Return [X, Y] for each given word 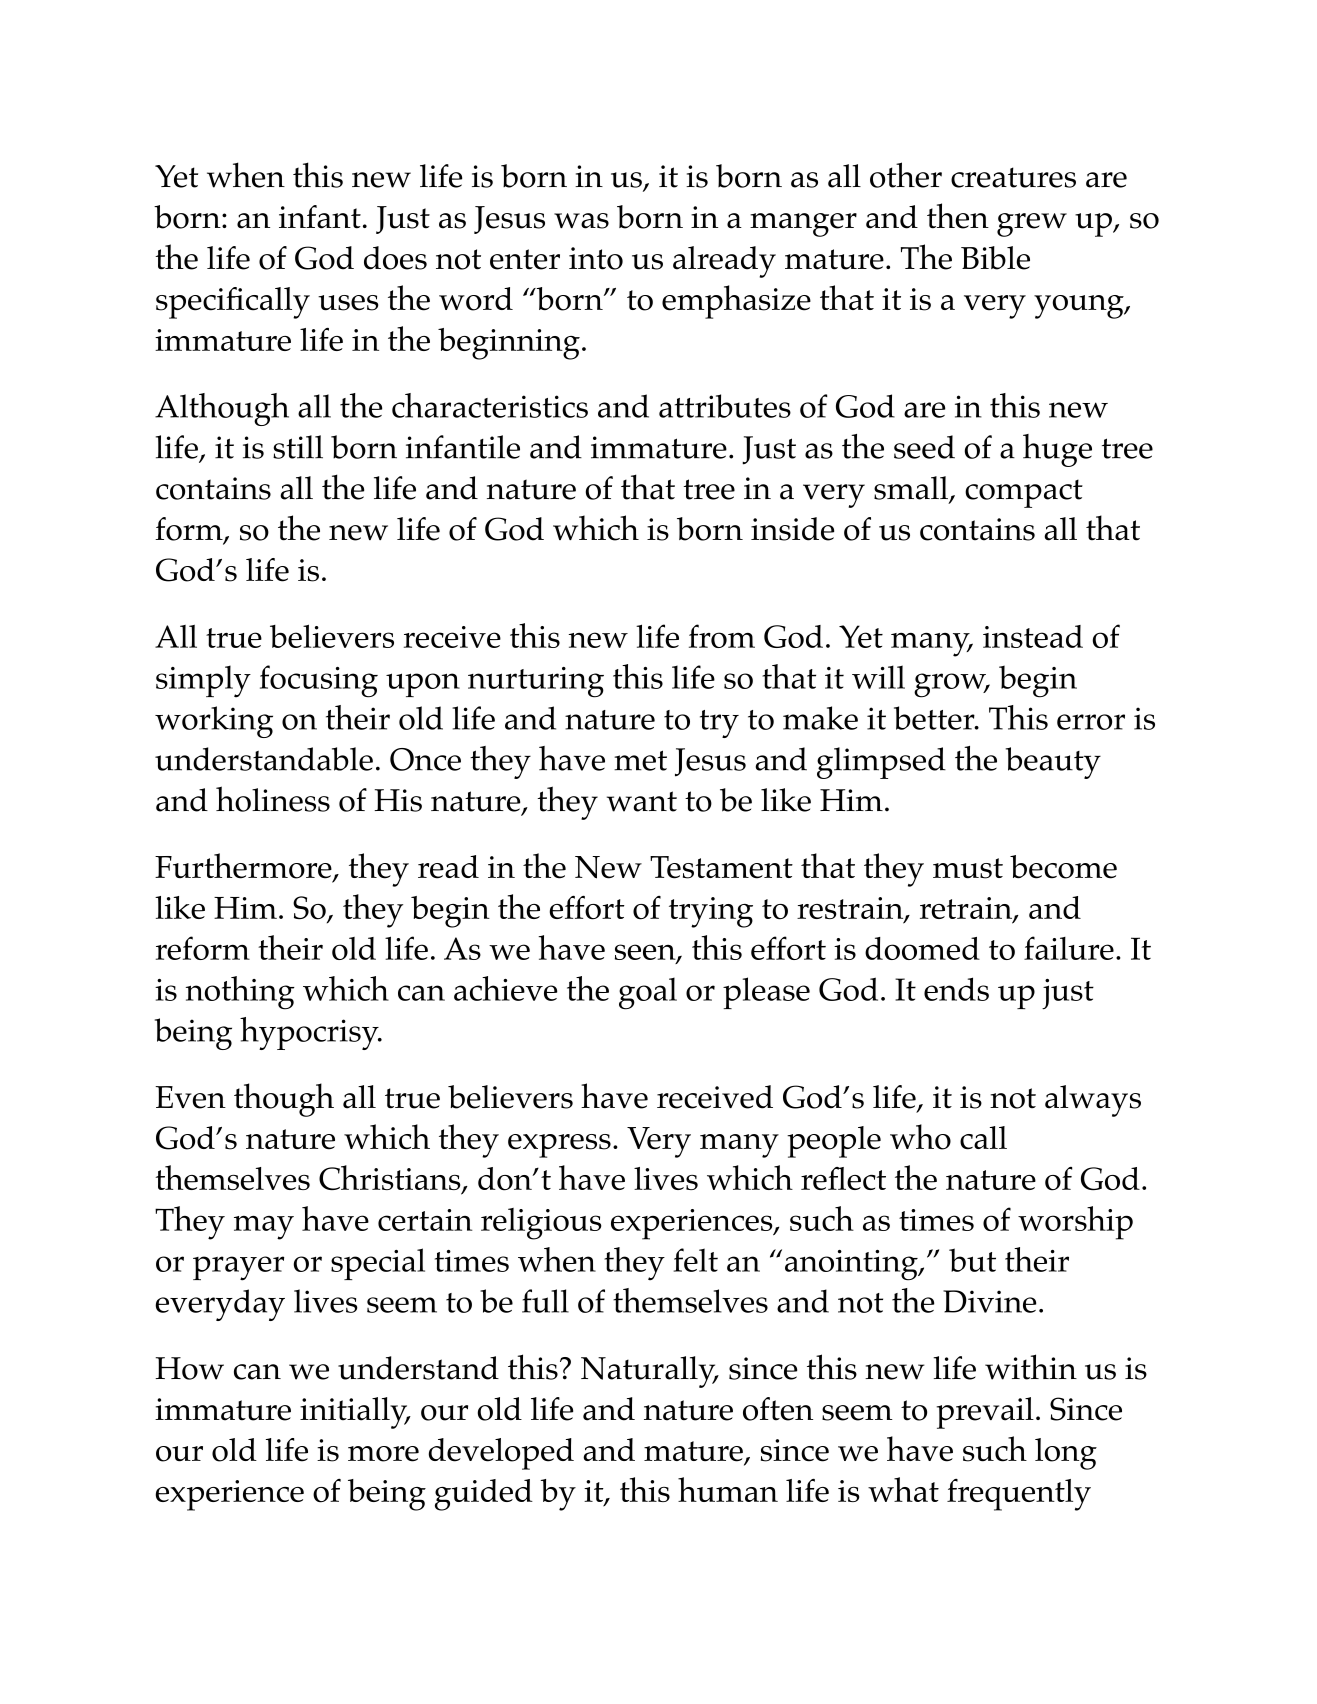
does [395, 258]
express [559, 1146]
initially [355, 1413]
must [968, 868]
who [920, 1137]
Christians [391, 1179]
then [958, 216]
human [728, 1489]
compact [1024, 493]
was [581, 221]
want [642, 801]
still [298, 447]
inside [792, 529]
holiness [273, 799]
